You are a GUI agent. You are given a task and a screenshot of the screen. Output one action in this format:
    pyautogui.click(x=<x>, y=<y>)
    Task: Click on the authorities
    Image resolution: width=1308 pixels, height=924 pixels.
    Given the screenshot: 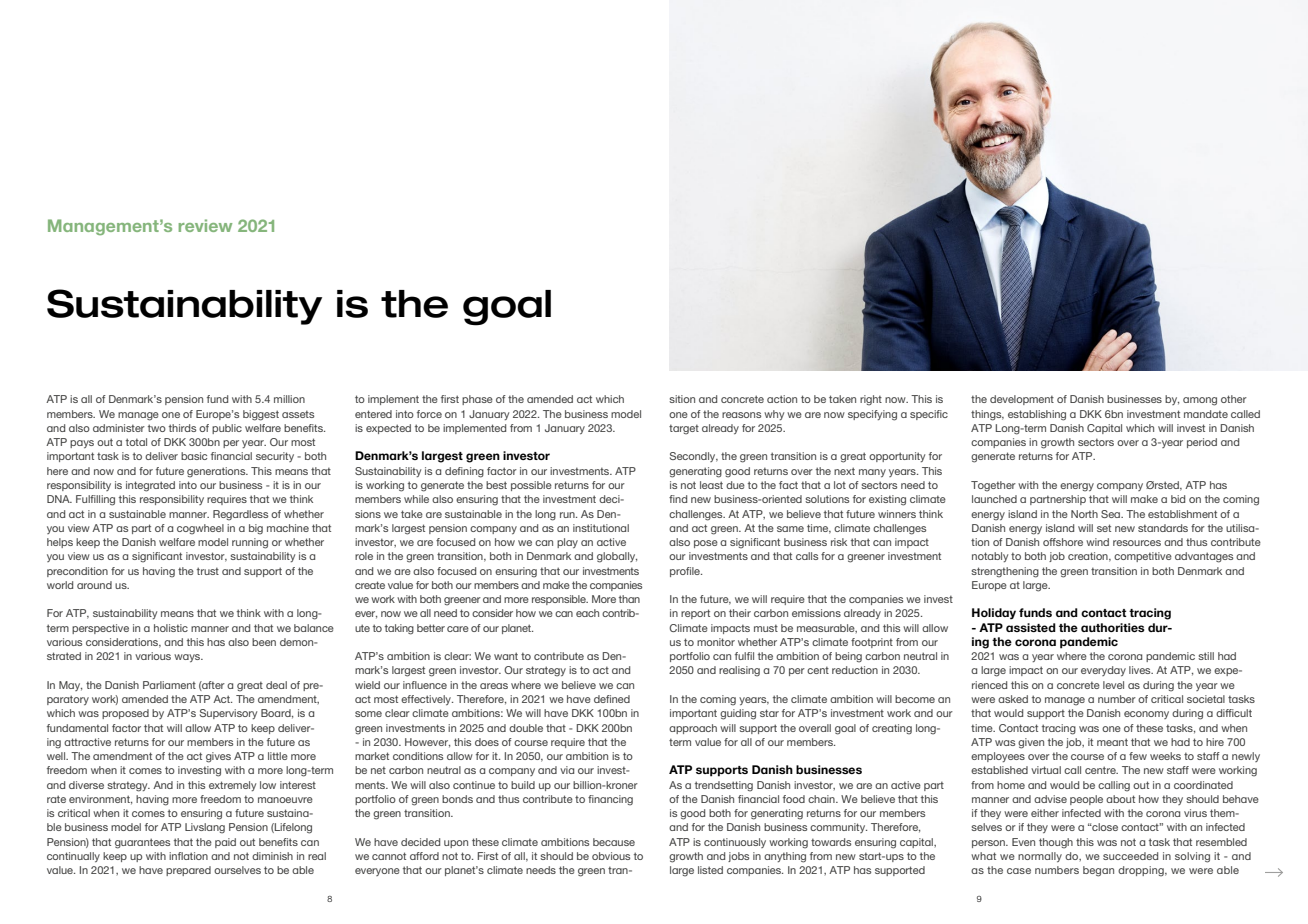 What is the action you would take?
    pyautogui.click(x=1113, y=627)
